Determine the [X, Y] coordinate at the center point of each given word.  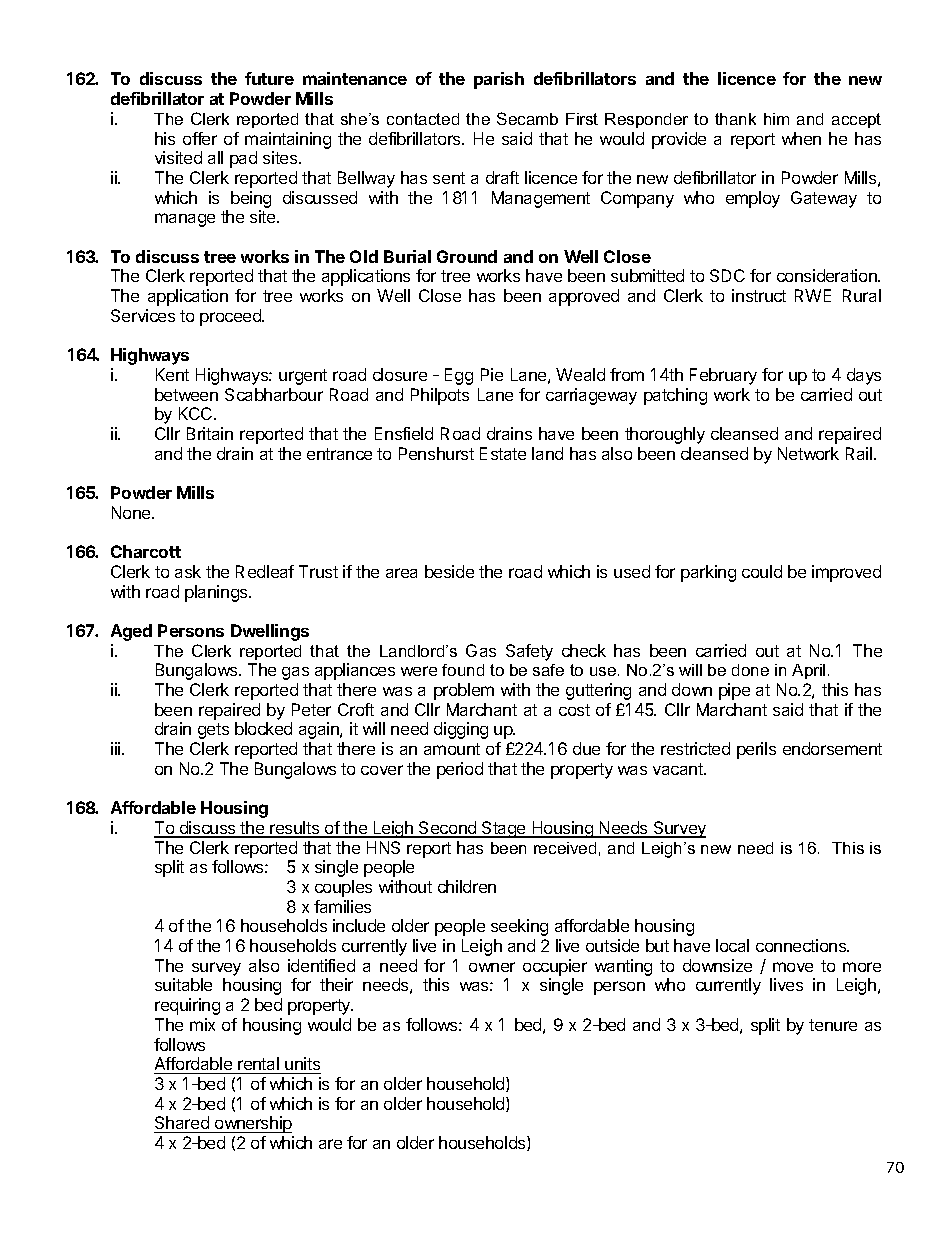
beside [449, 571]
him [776, 119]
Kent [172, 374]
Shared [182, 1124]
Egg [459, 376]
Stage [504, 829]
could [762, 571]
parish [499, 80]
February [723, 376]
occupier [555, 967]
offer [200, 138]
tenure [833, 1025]
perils [756, 750]
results [295, 829]
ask [188, 571]
